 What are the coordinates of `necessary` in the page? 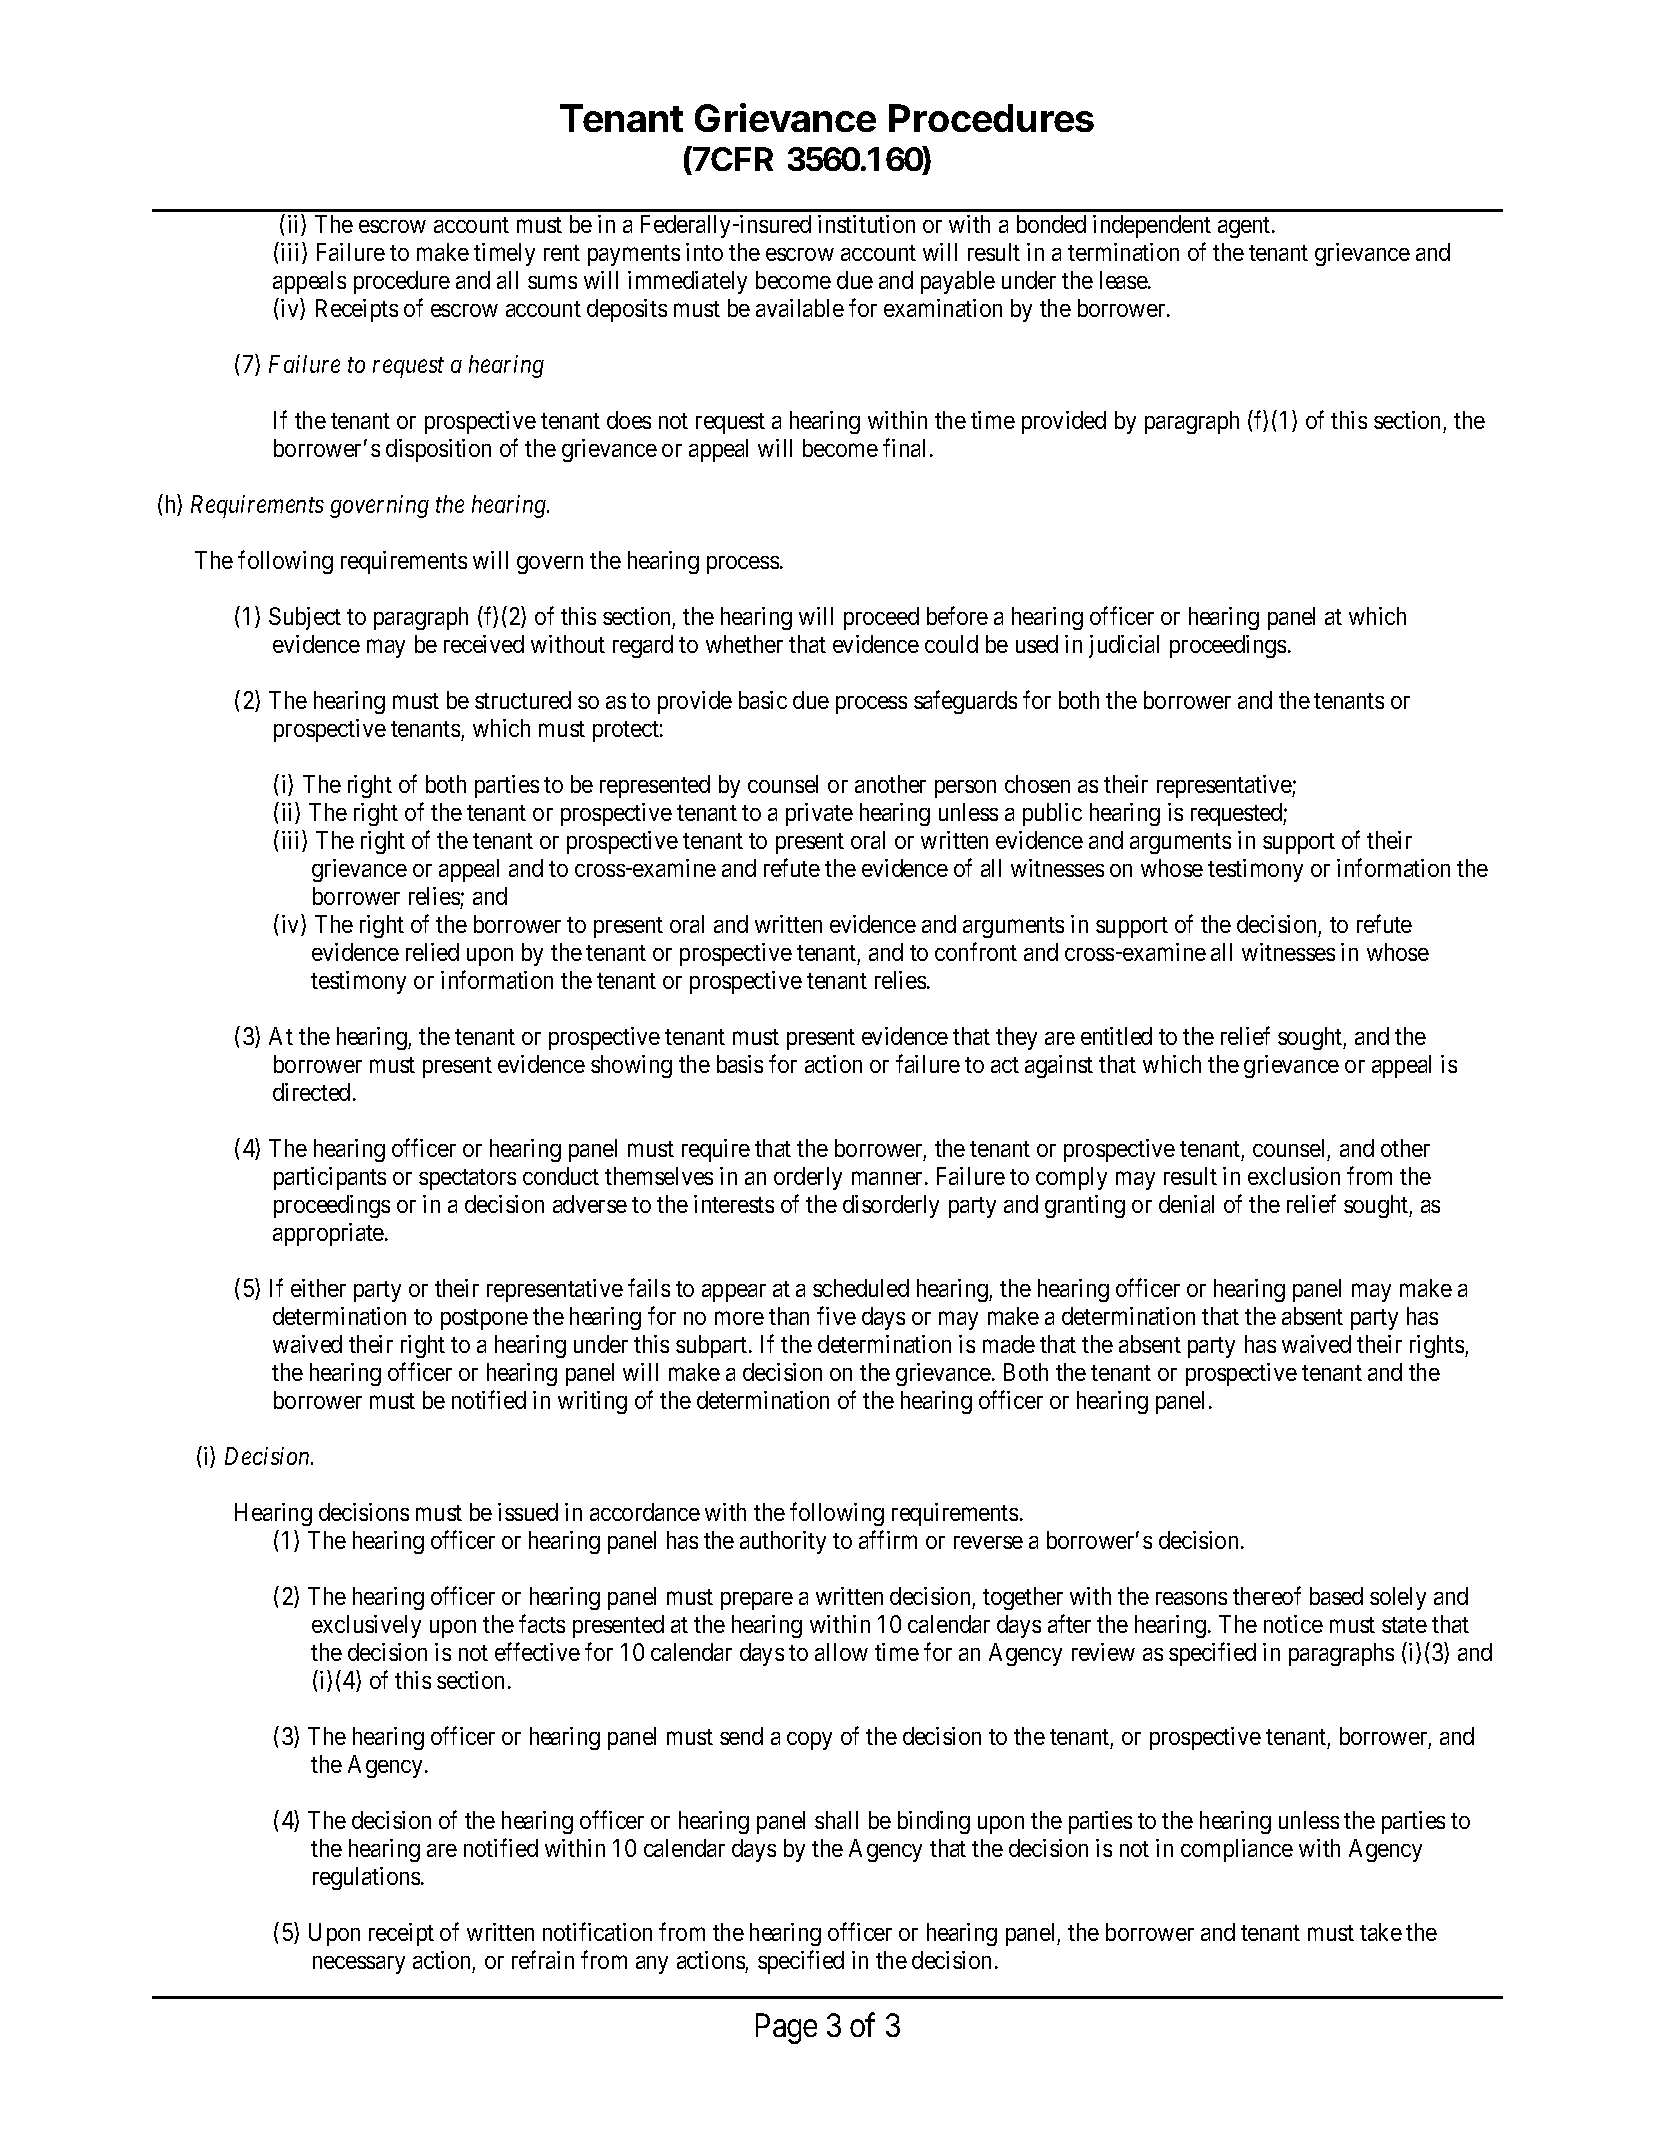 It's located at (359, 1965).
